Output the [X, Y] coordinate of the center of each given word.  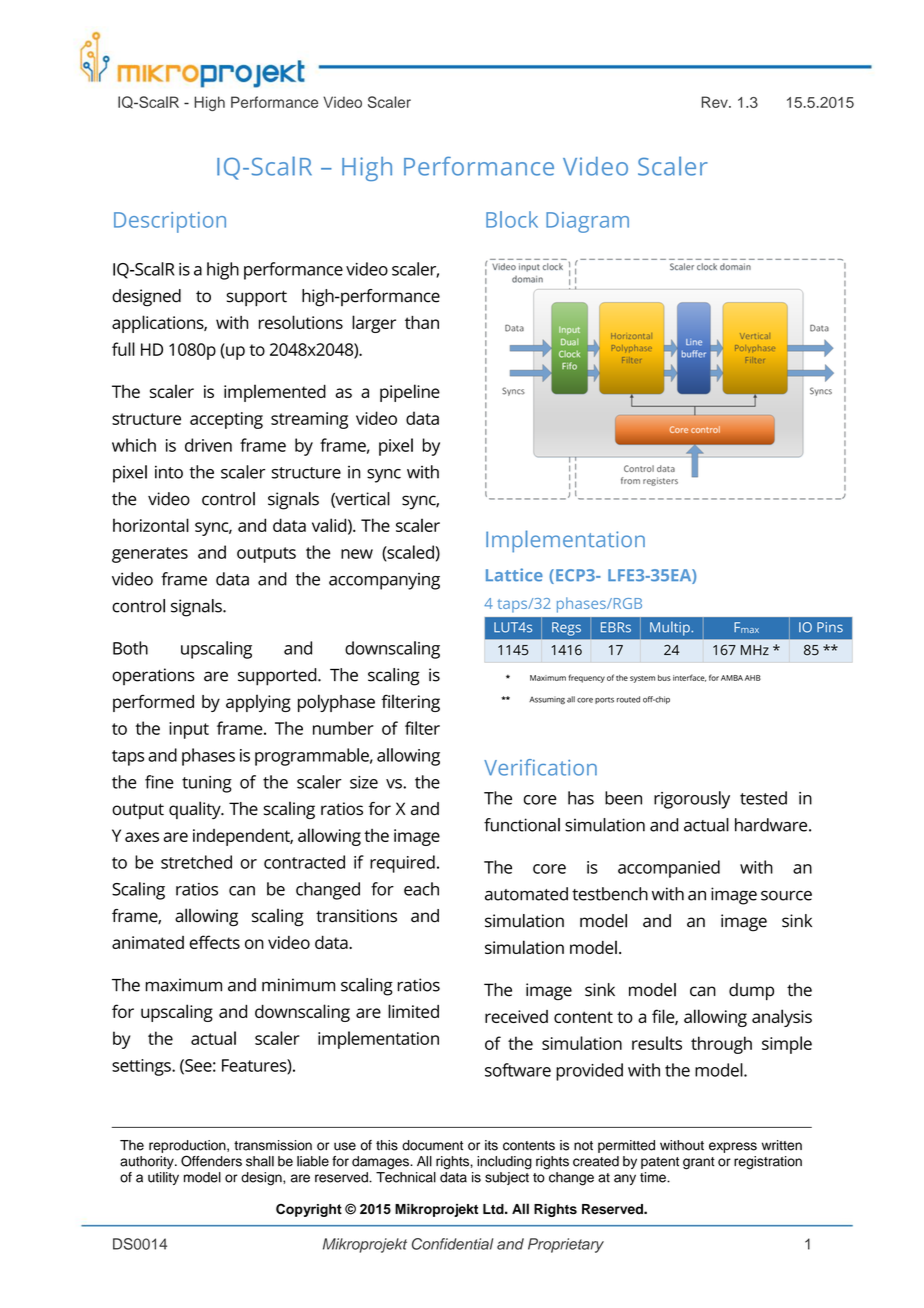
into [169, 472]
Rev [716, 102]
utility [163, 1178]
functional [522, 825]
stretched [196, 862]
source [786, 895]
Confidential [452, 1244]
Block [512, 219]
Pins [830, 627]
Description [170, 222]
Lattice [514, 575]
